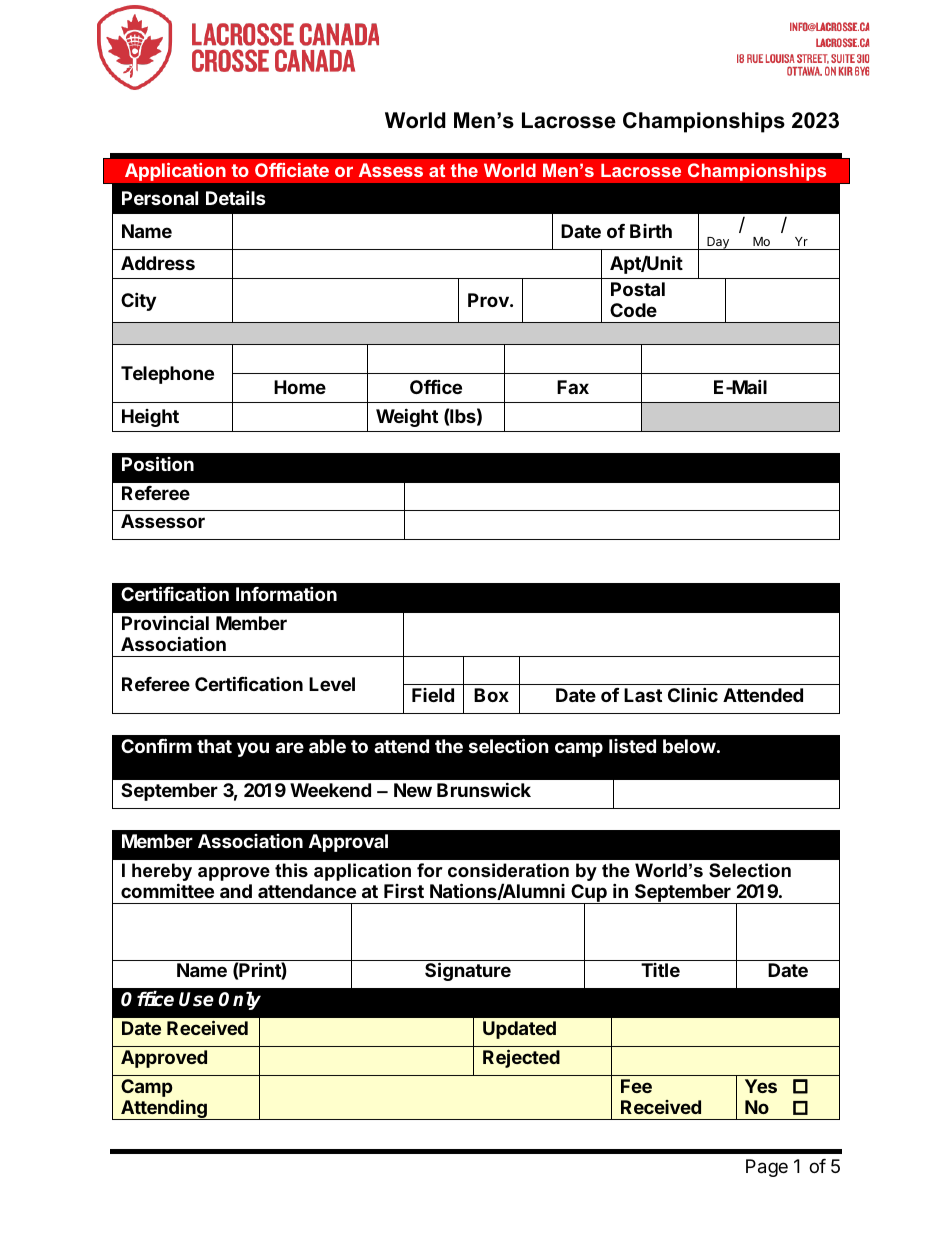 This page has width=952, height=1233. Describe the element at coordinates (404, 891) in the page. I see `First` at that location.
